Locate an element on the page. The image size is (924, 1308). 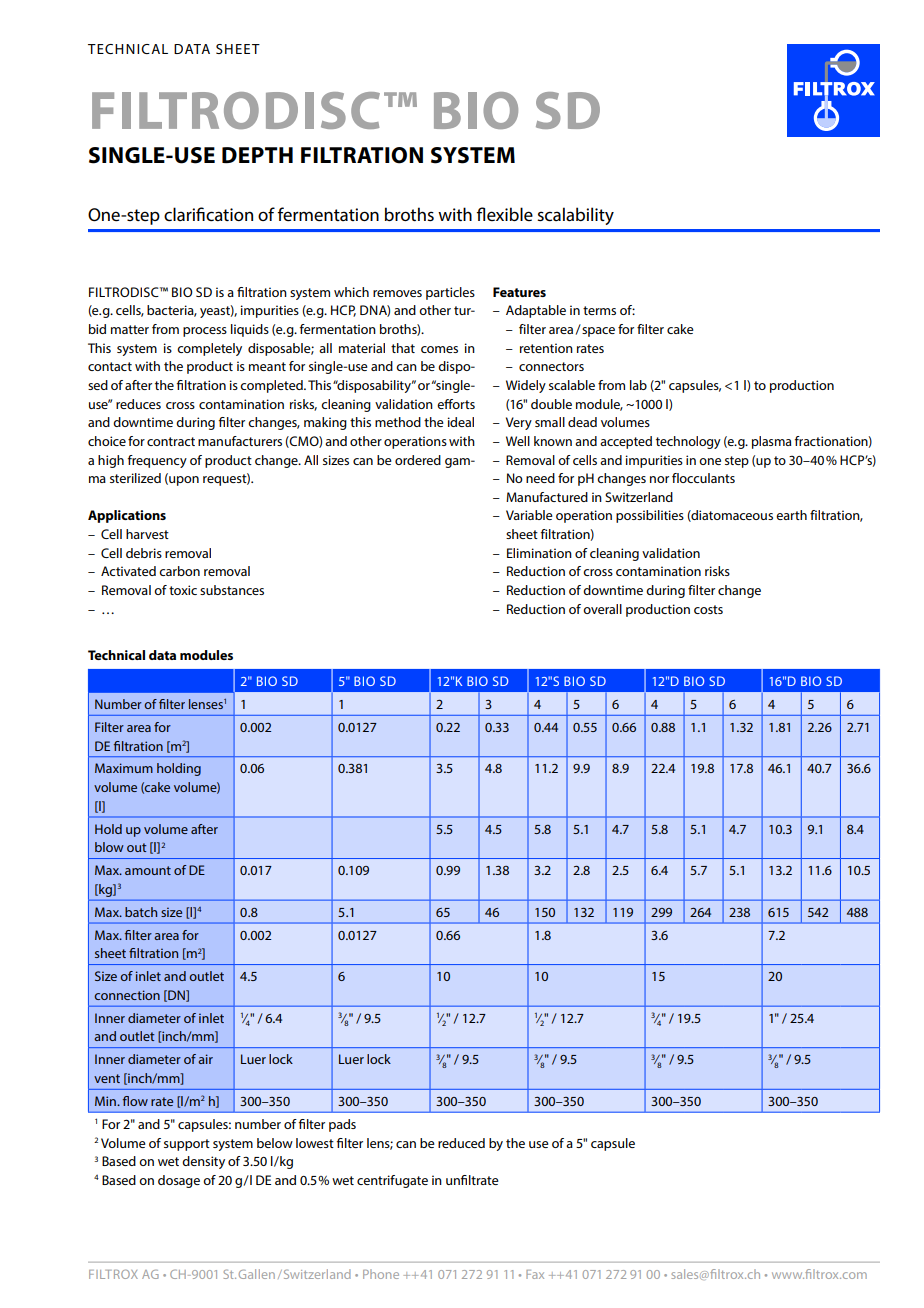
Fax is located at coordinates (535, 1274).
